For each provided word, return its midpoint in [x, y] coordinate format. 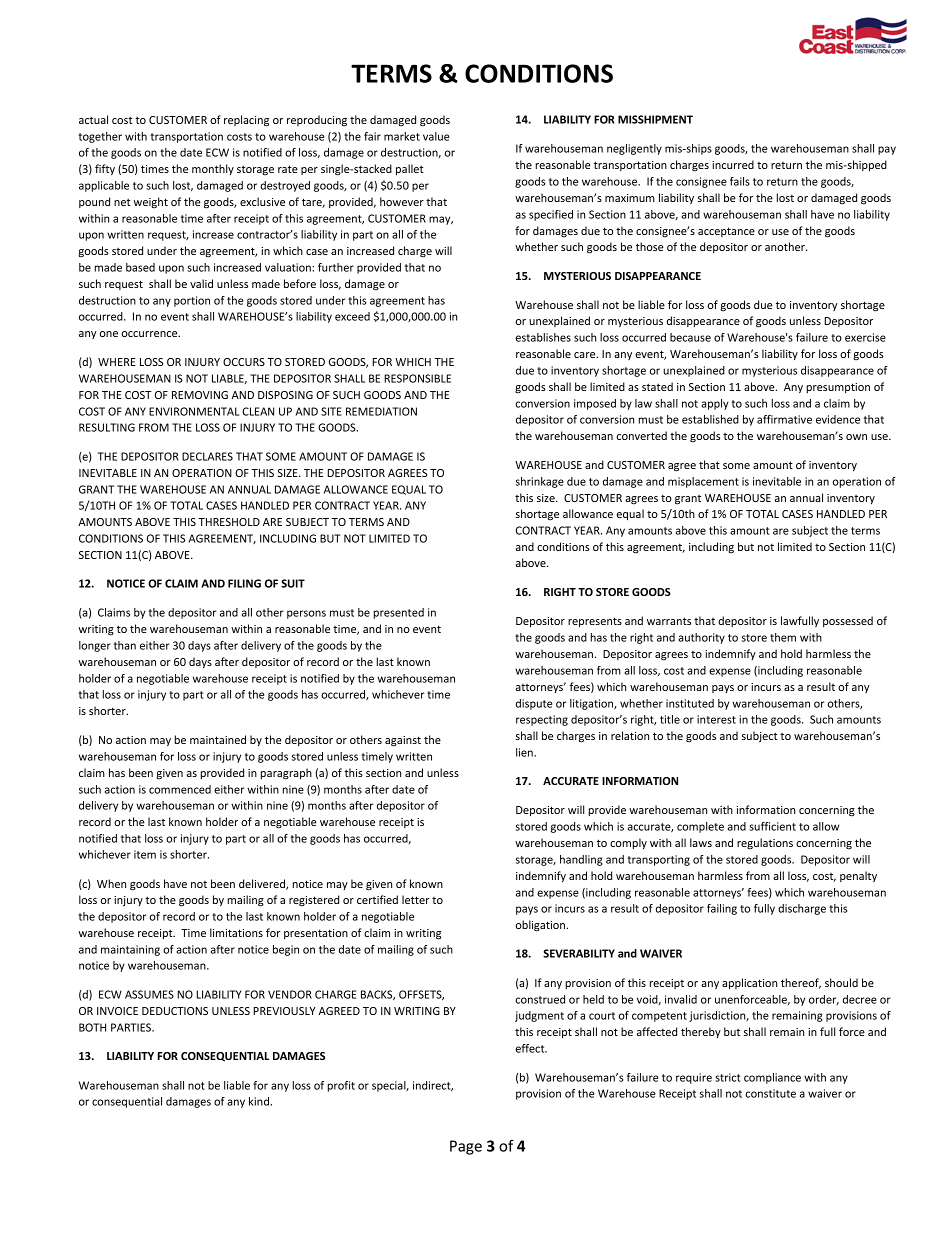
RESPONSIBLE [417, 378]
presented [399, 613]
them [783, 637]
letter [416, 899]
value [436, 136]
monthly [213, 169]
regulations [765, 844]
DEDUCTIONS [175, 1011]
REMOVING [200, 395]
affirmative [784, 419]
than [125, 645]
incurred [733, 164]
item [145, 854]
